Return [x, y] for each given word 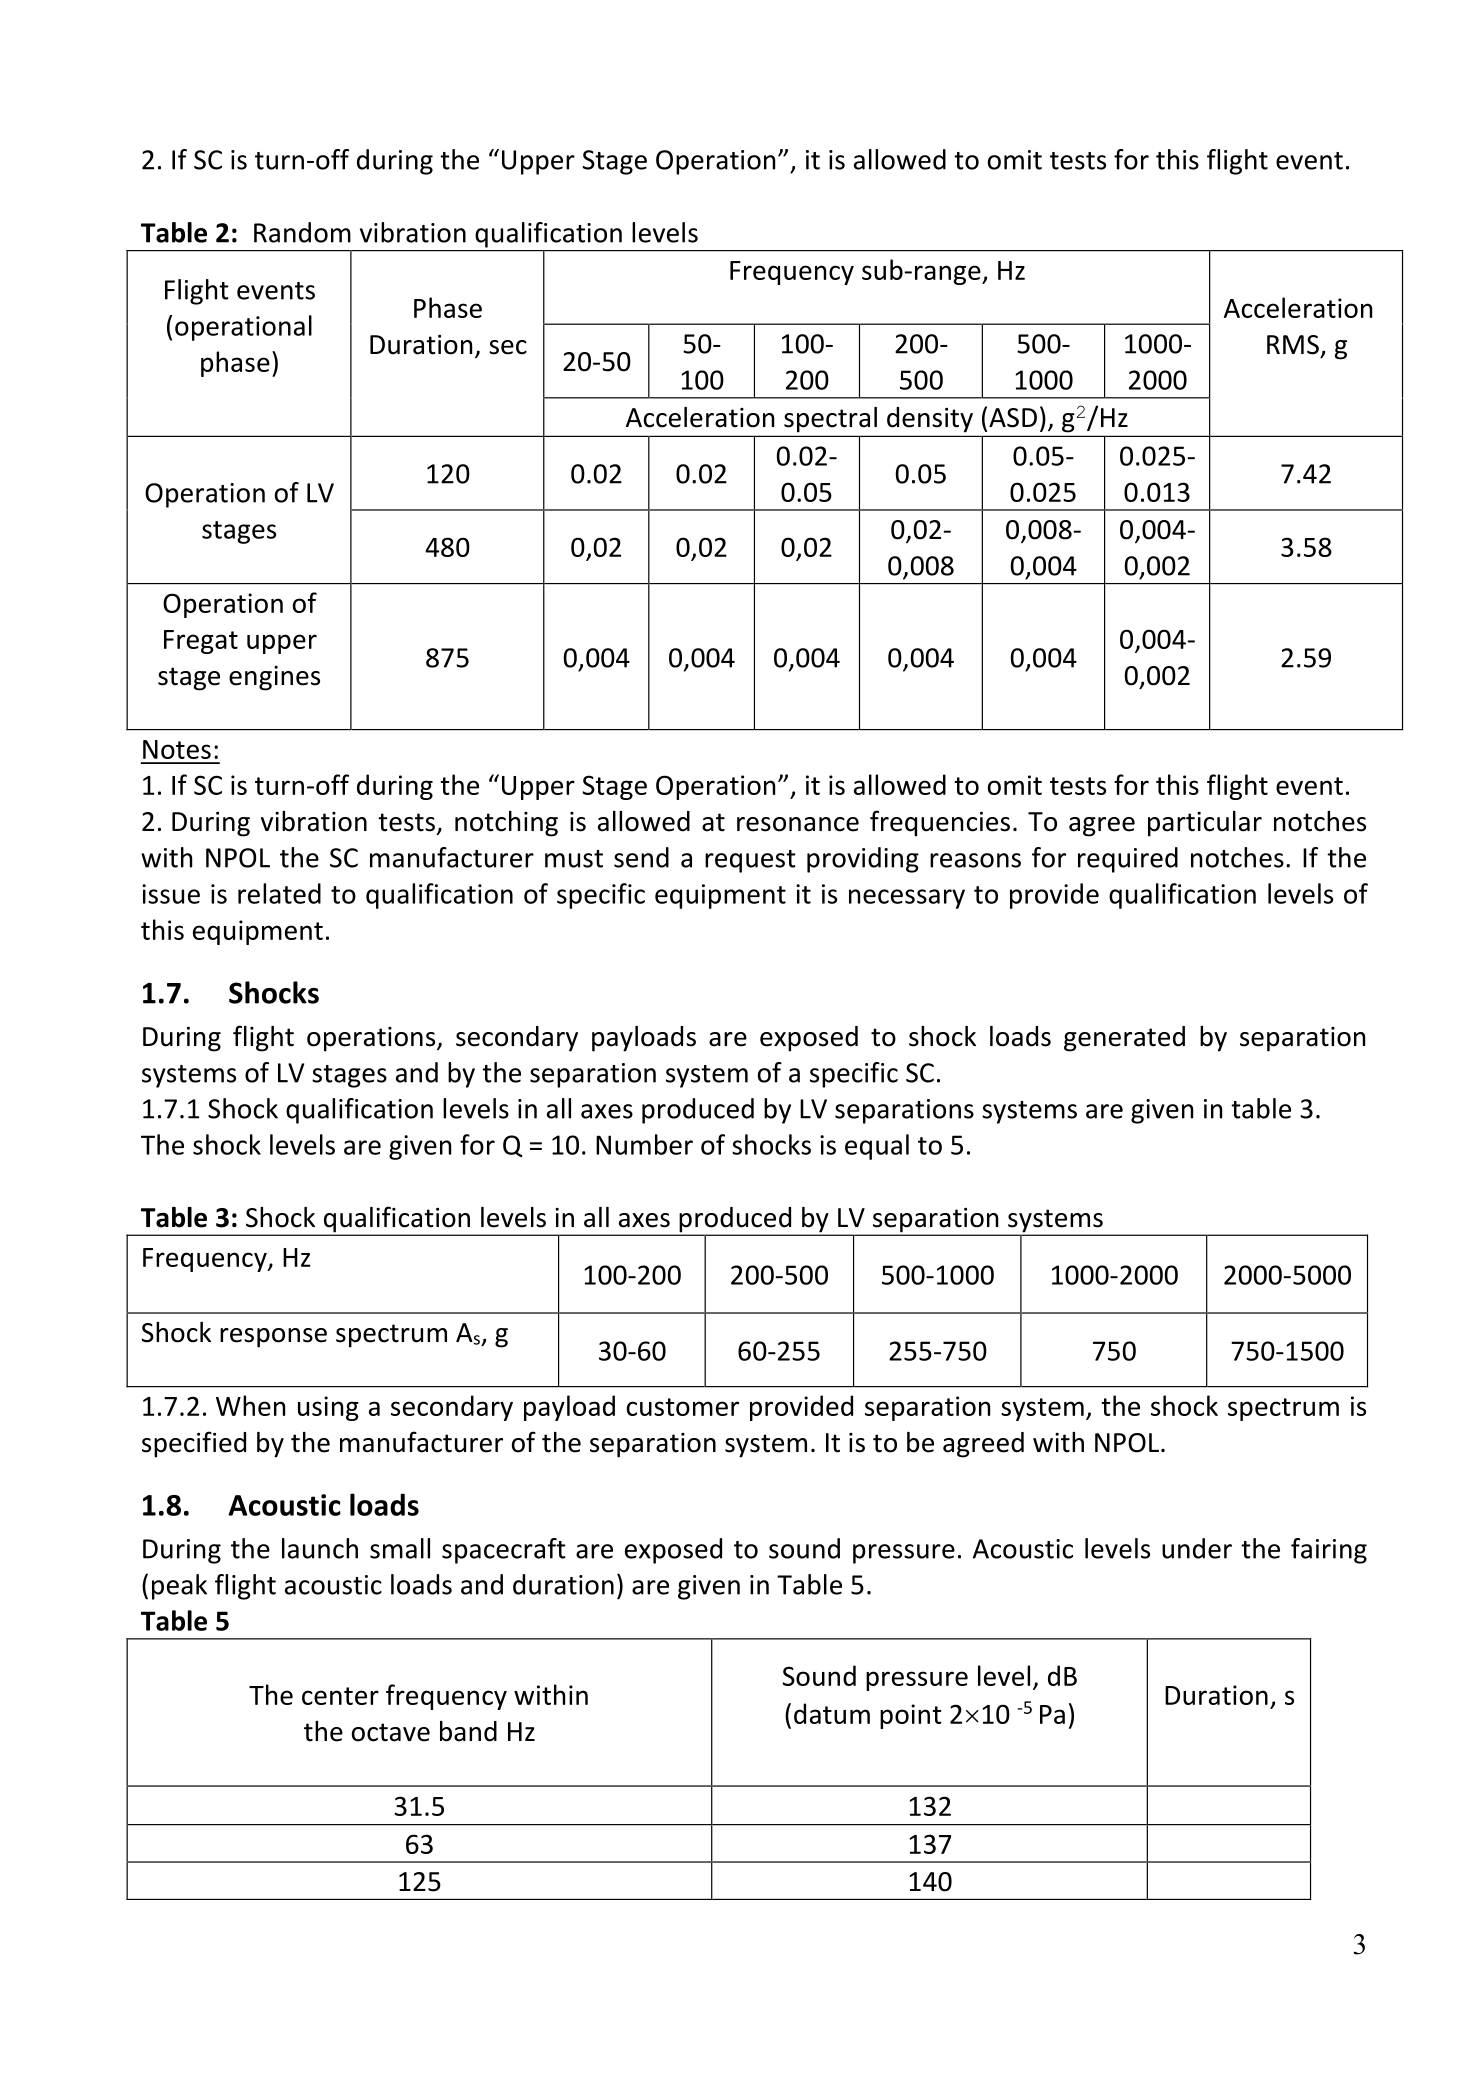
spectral [830, 419]
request [750, 861]
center [340, 1696]
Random [302, 232]
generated [1124, 1039]
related [279, 893]
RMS [1293, 345]
